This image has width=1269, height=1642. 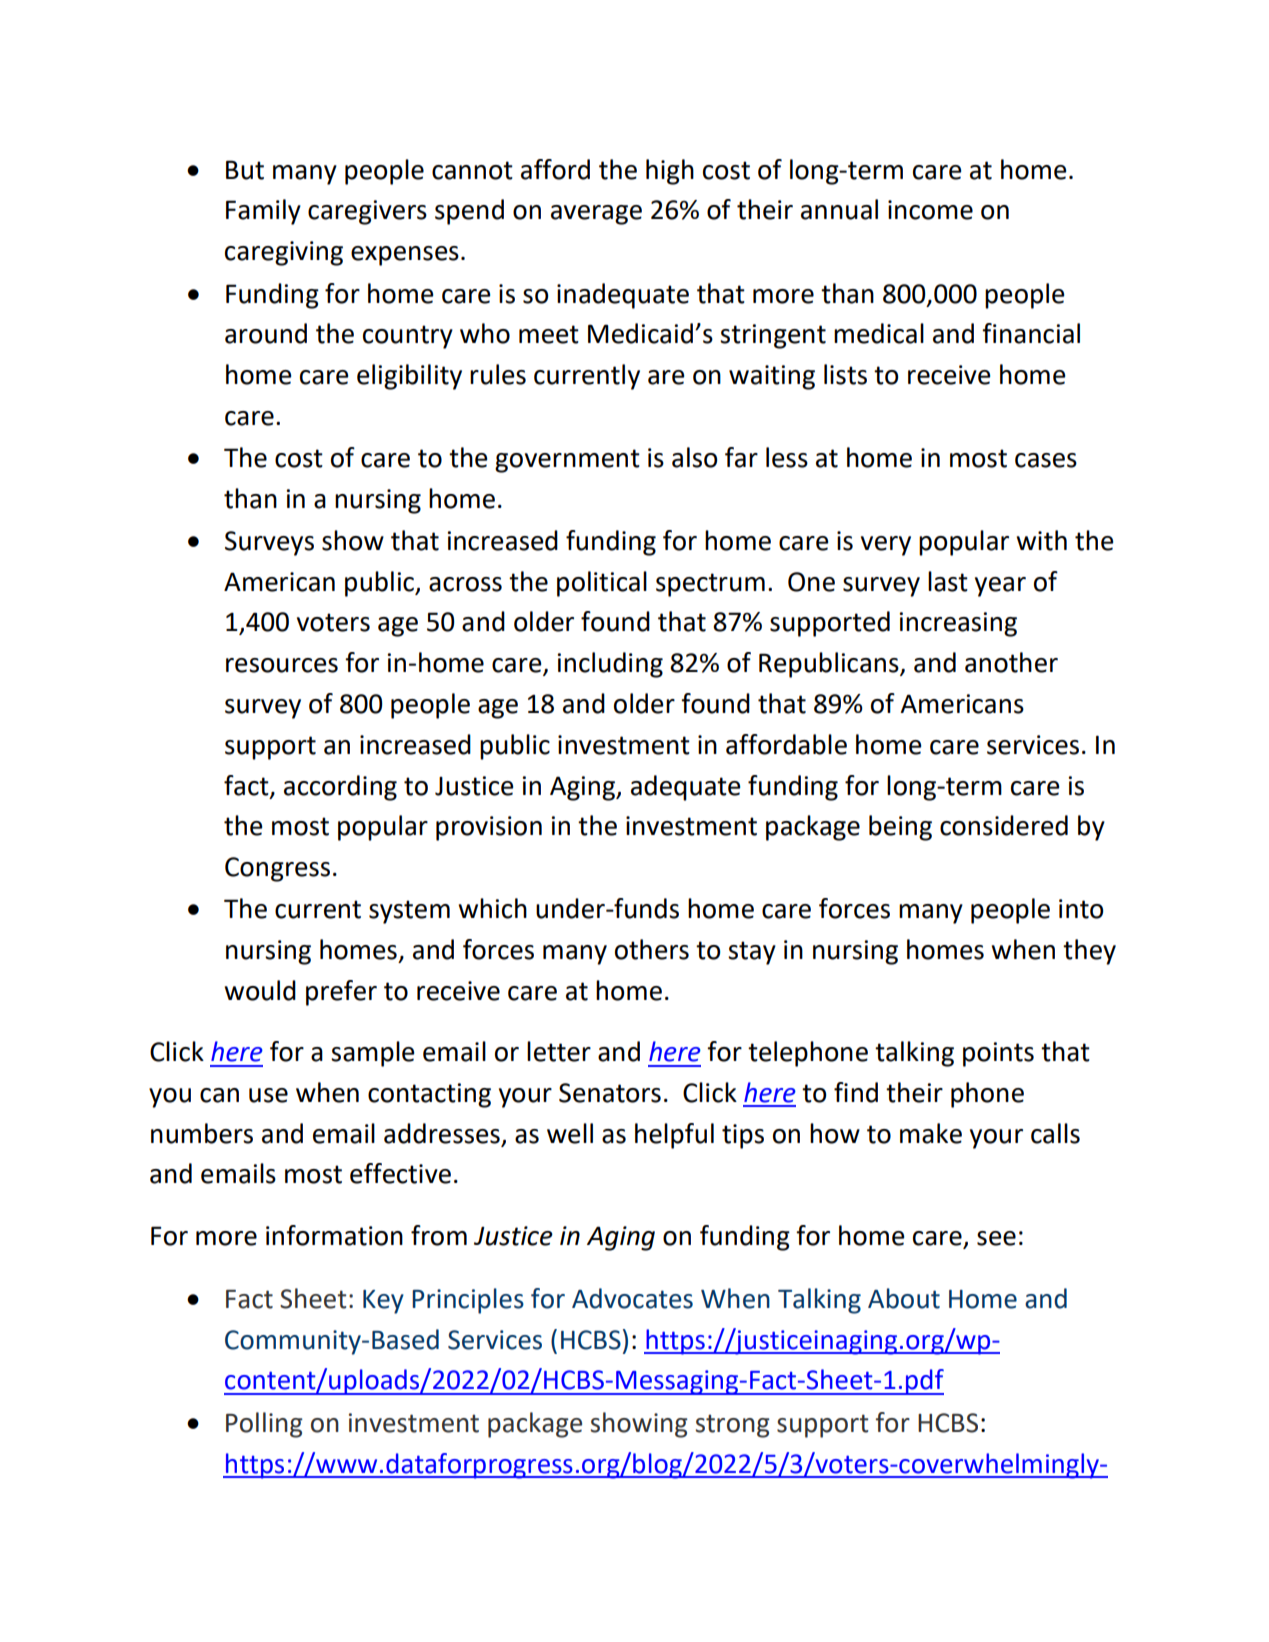 I want to click on strong, so click(x=732, y=1426).
